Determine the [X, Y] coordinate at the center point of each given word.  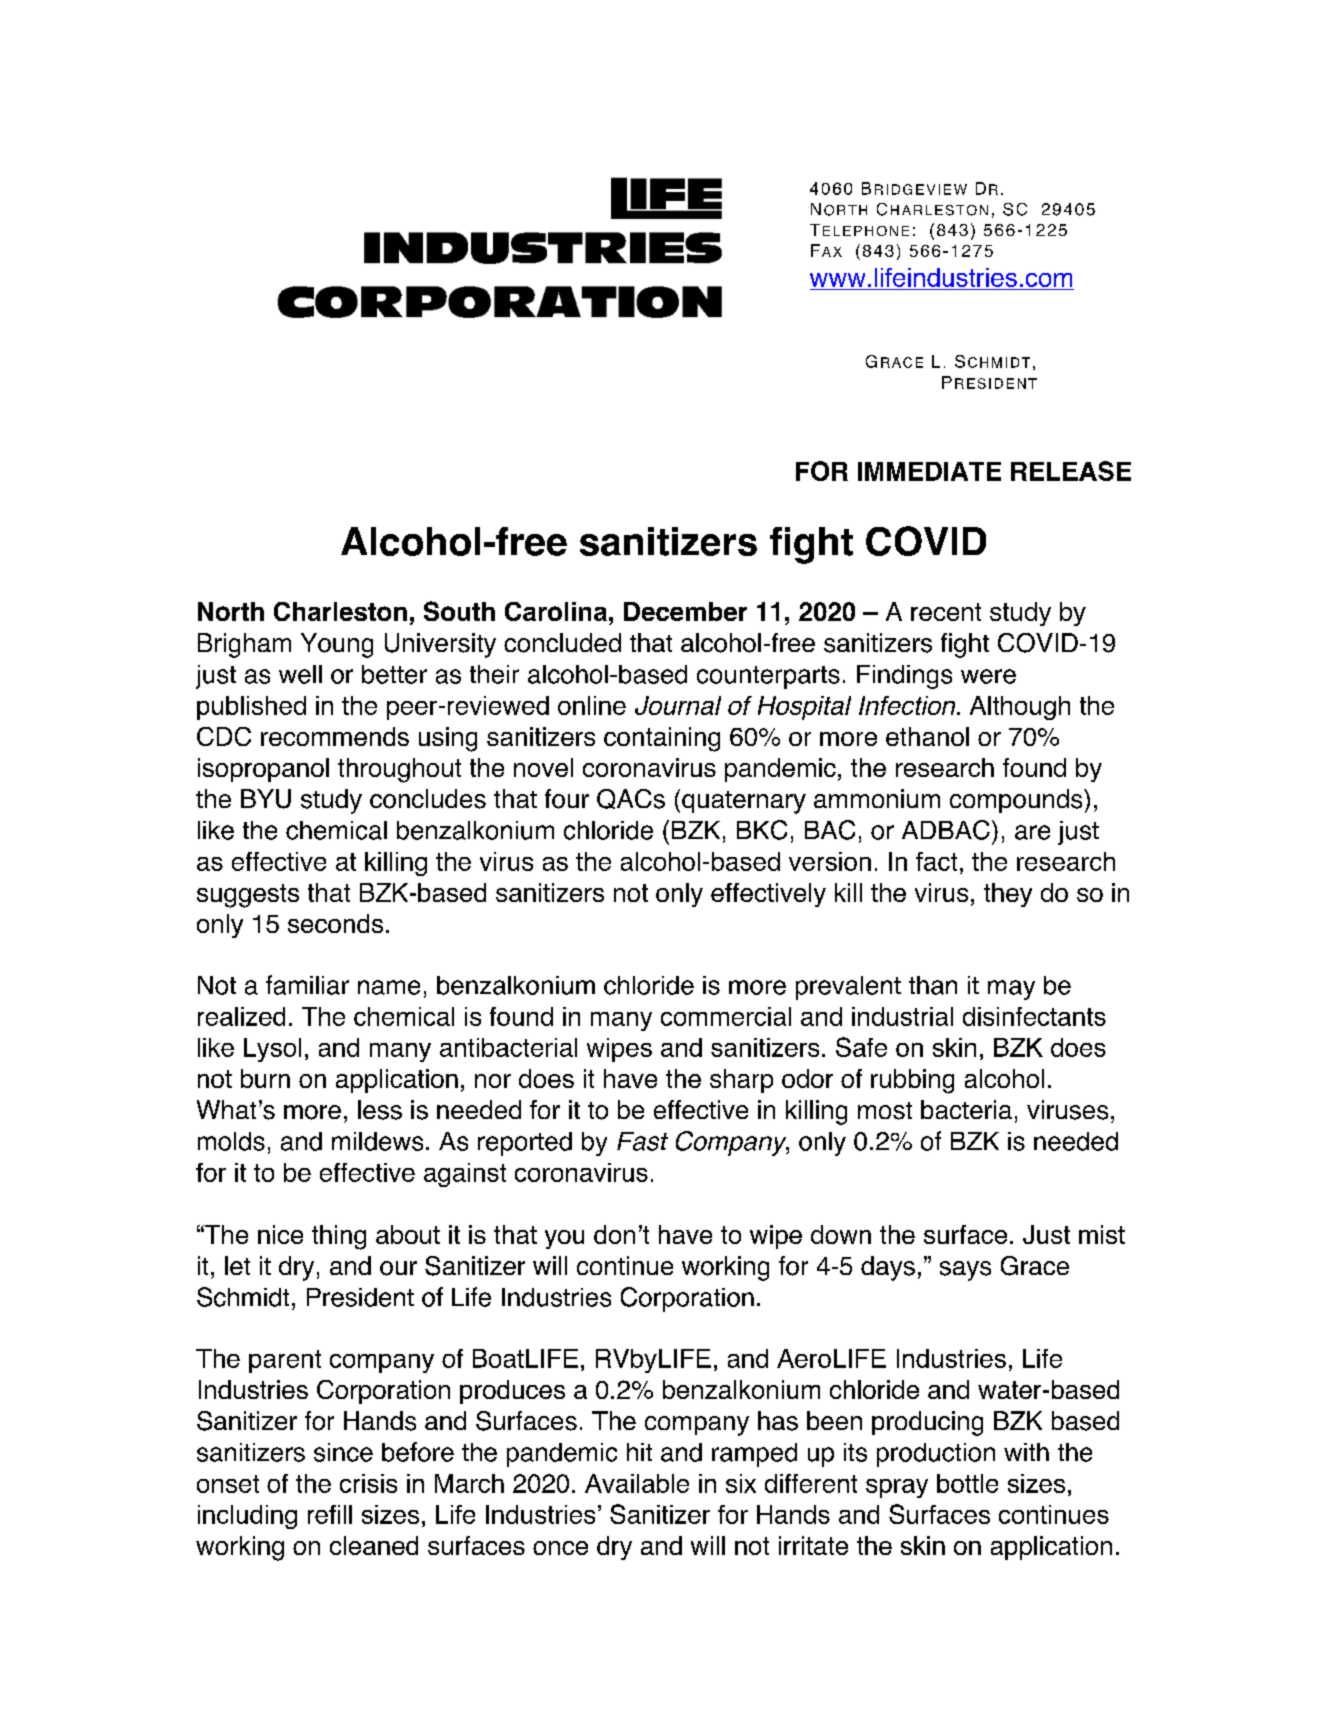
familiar [307, 985]
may [1011, 990]
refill [330, 1514]
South [459, 611]
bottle [967, 1483]
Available [637, 1483]
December [685, 611]
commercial [726, 1016]
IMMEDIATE [929, 471]
